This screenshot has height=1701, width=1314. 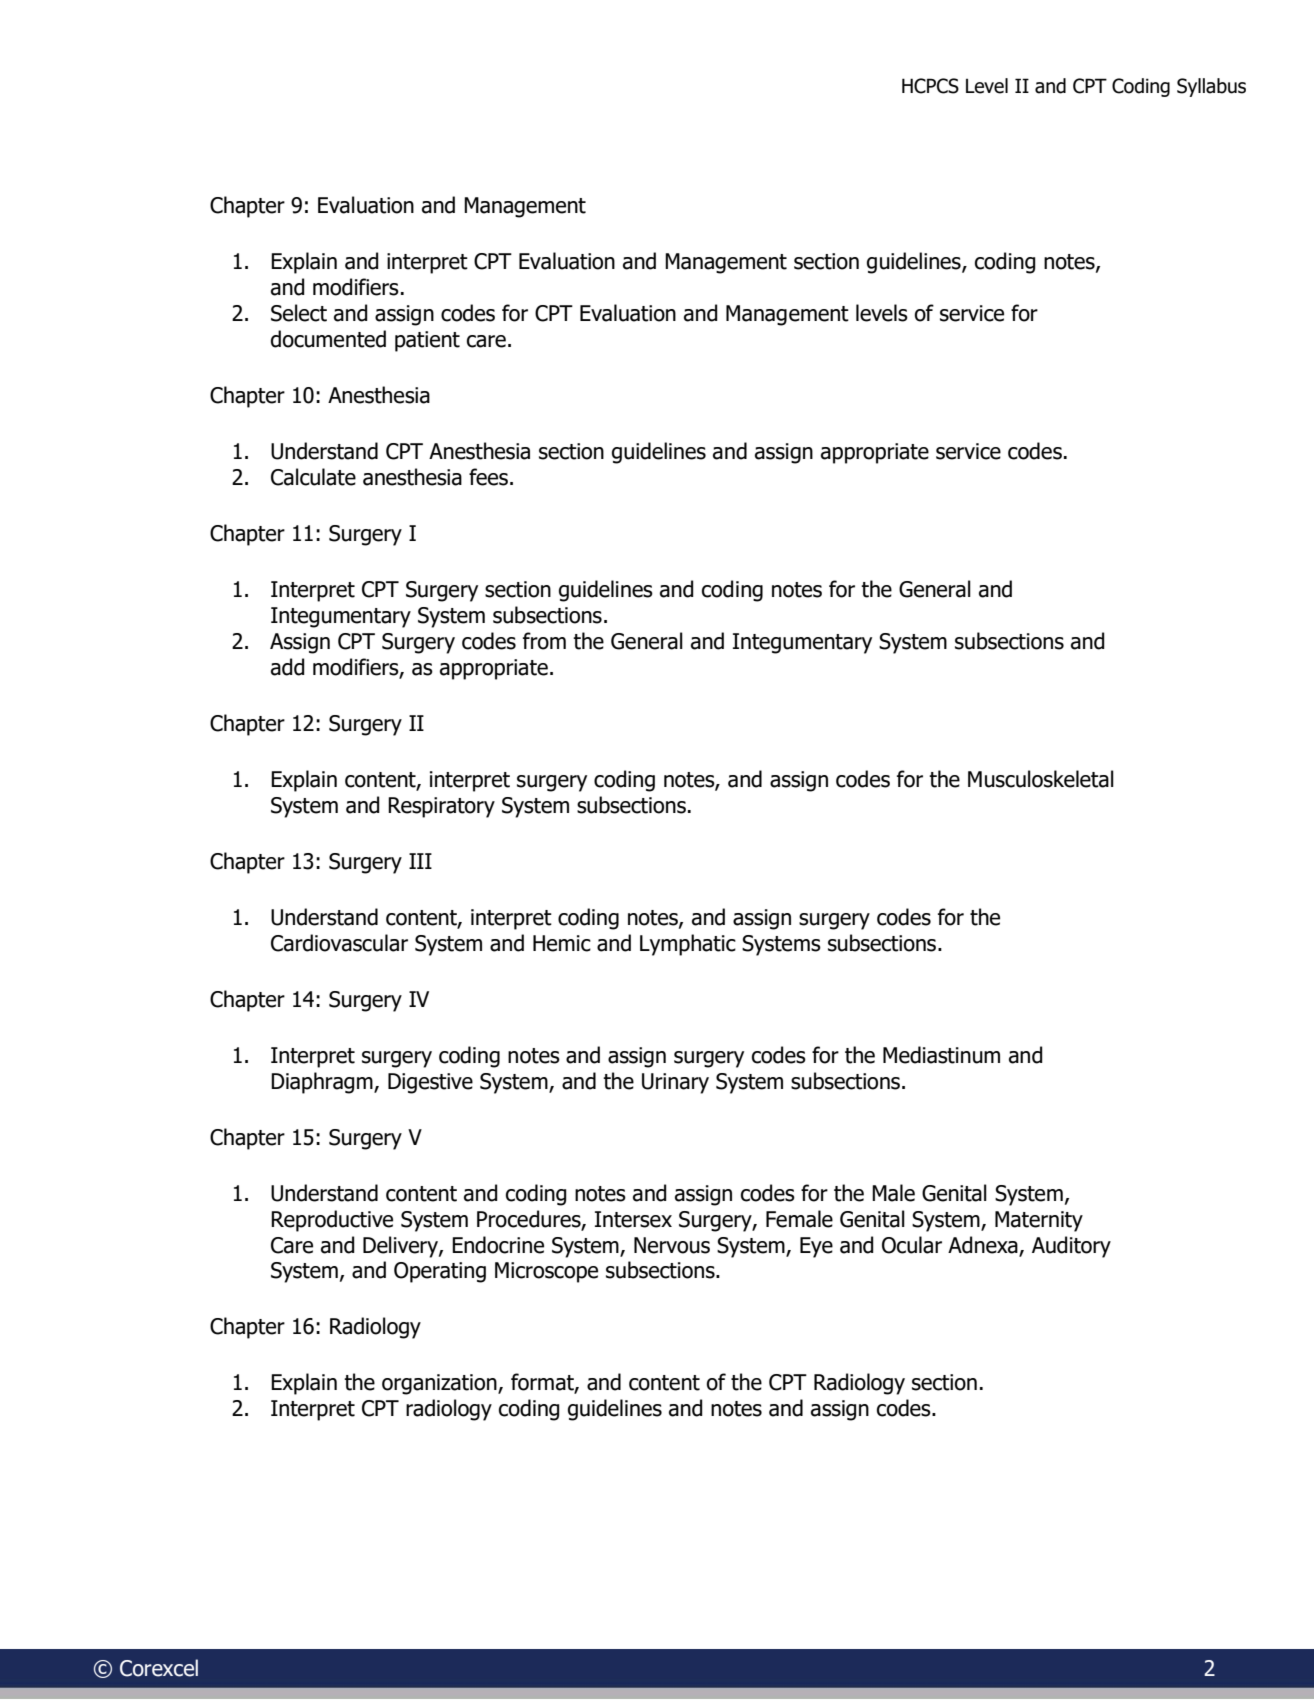 I want to click on Mediastinum, so click(x=941, y=1055).
